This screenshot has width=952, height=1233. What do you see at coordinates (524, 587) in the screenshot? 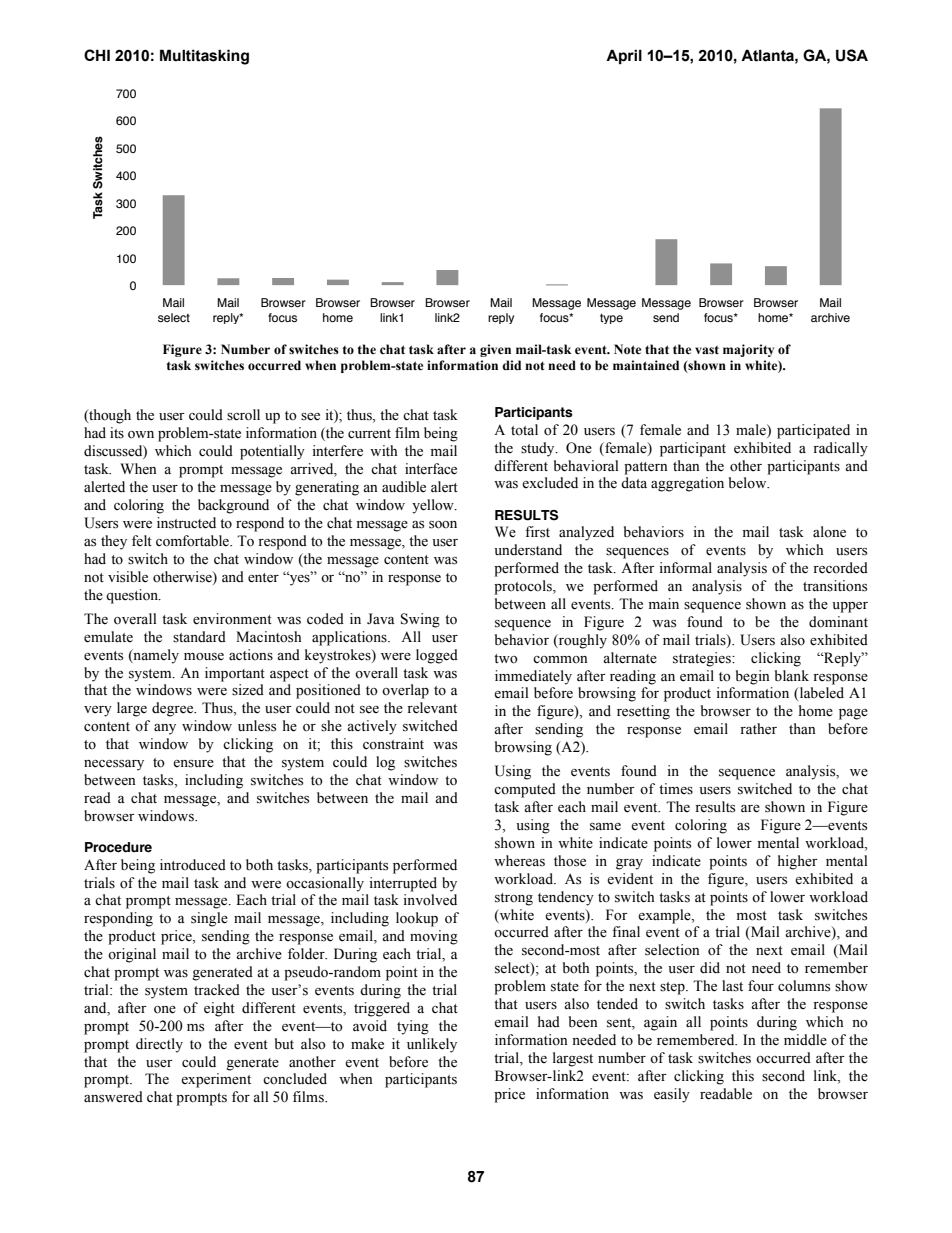
I see `protocols` at bounding box center [524, 587].
